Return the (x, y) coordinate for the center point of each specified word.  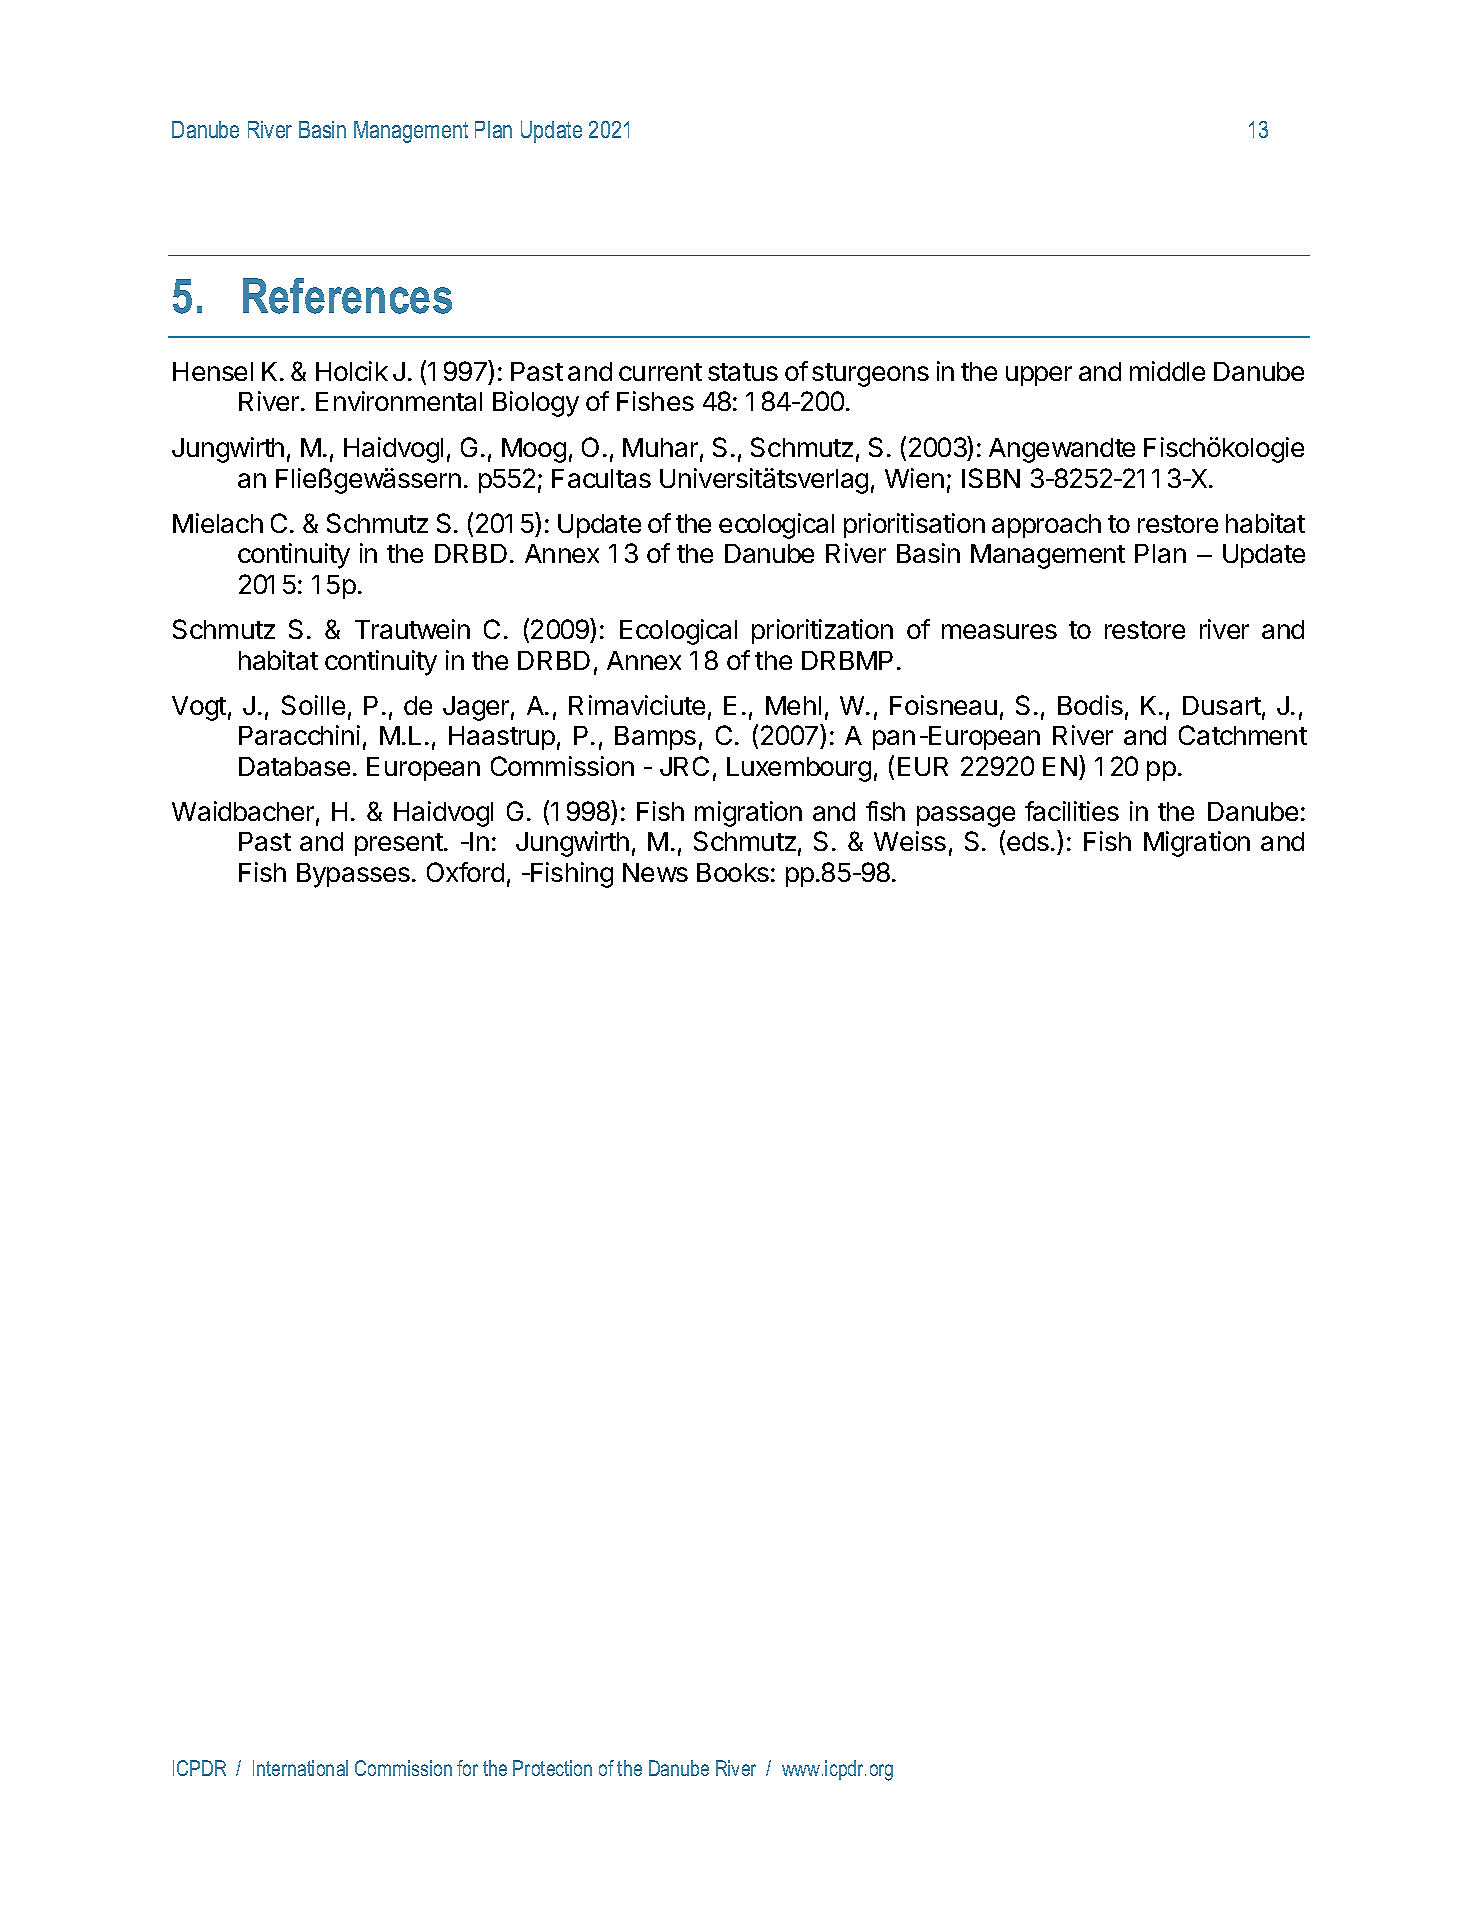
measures (999, 631)
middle (1167, 371)
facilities (1072, 811)
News (655, 872)
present (399, 844)
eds (1028, 841)
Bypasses (353, 875)
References (347, 296)
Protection (552, 1768)
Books (733, 872)
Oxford (465, 872)
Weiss (910, 841)
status (743, 372)
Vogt (199, 708)
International (300, 1768)
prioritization (822, 631)
